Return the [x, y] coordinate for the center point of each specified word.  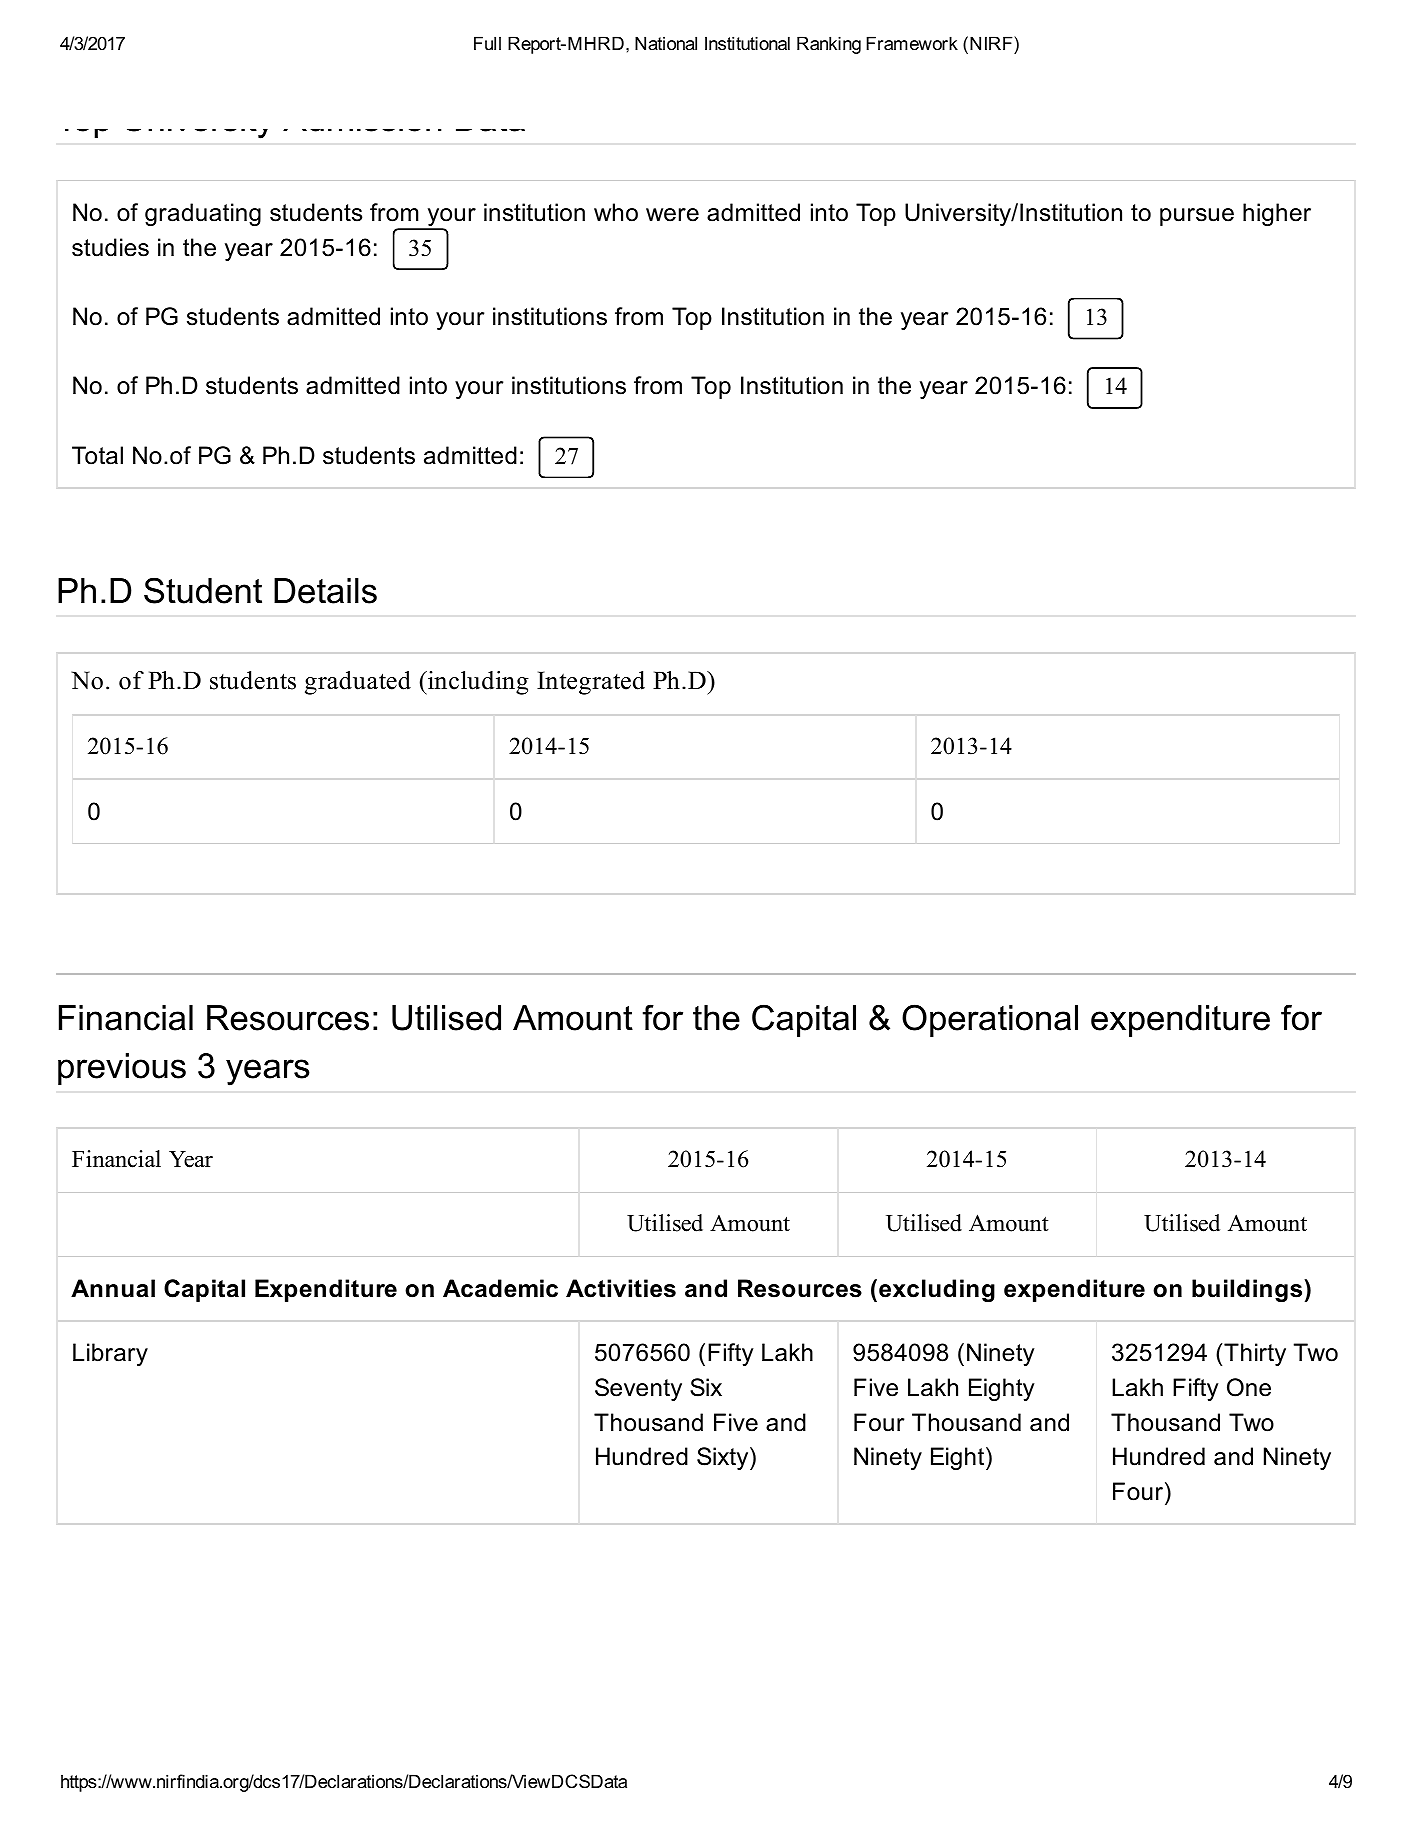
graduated [358, 683]
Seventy [638, 1389]
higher [1277, 214]
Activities [621, 1288]
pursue [1197, 217]
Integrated [591, 683]
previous [122, 1069]
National [666, 43]
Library [110, 1354]
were [672, 215]
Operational [990, 1020]
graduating [203, 214]
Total [97, 455]
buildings [1248, 1290]
